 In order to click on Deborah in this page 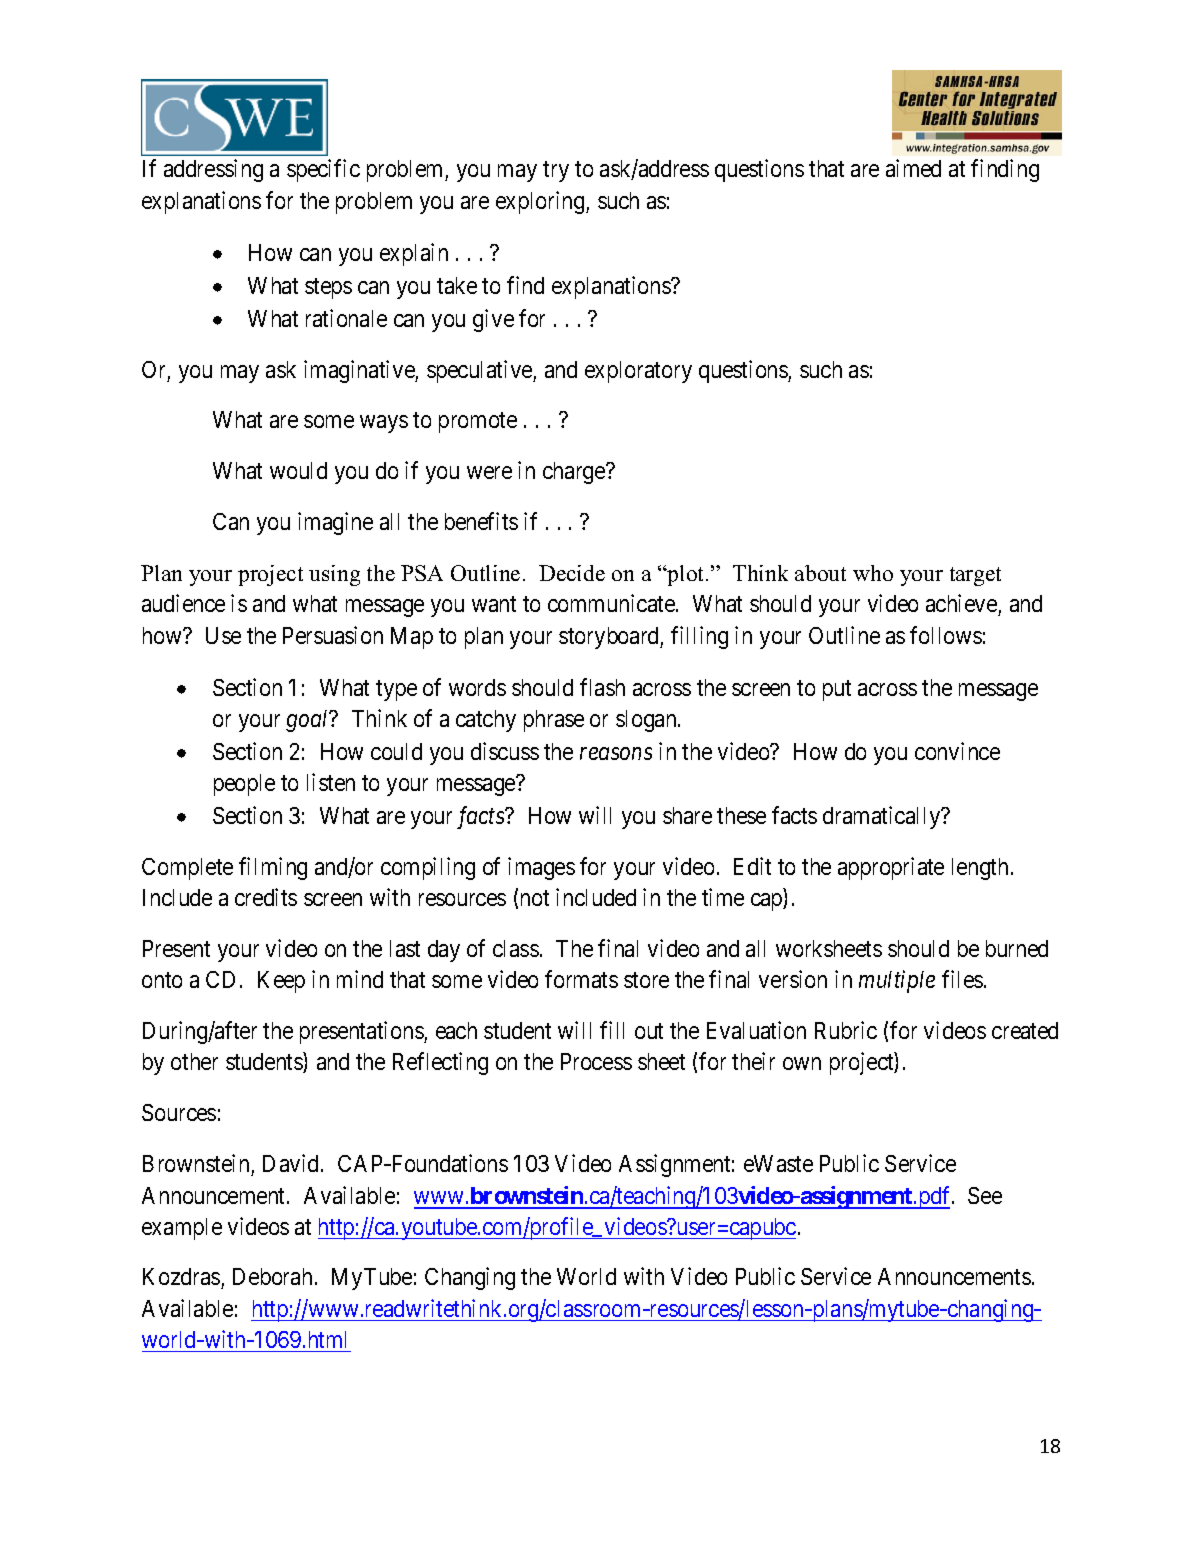, I will do `click(272, 1276)`.
